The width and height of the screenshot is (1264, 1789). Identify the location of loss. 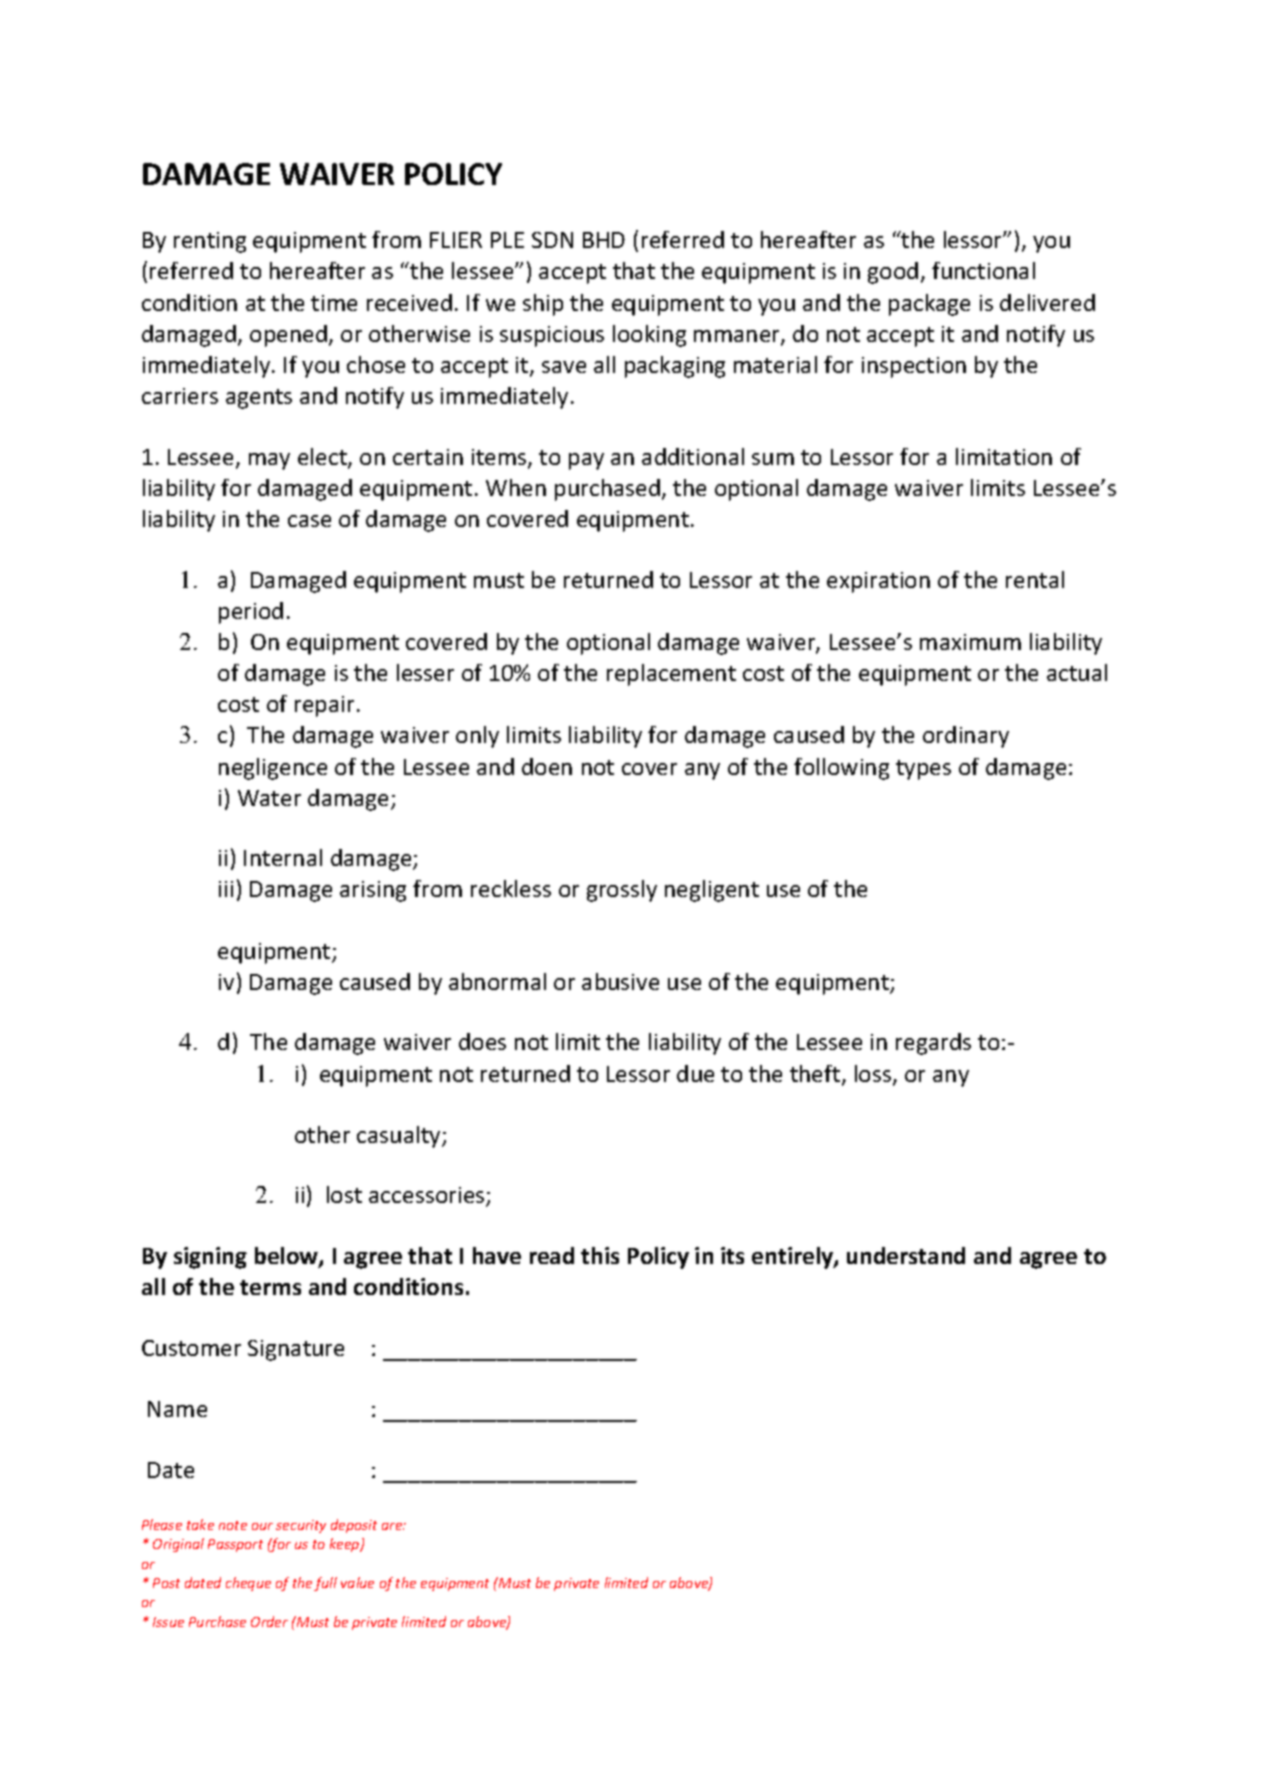
(874, 1075).
